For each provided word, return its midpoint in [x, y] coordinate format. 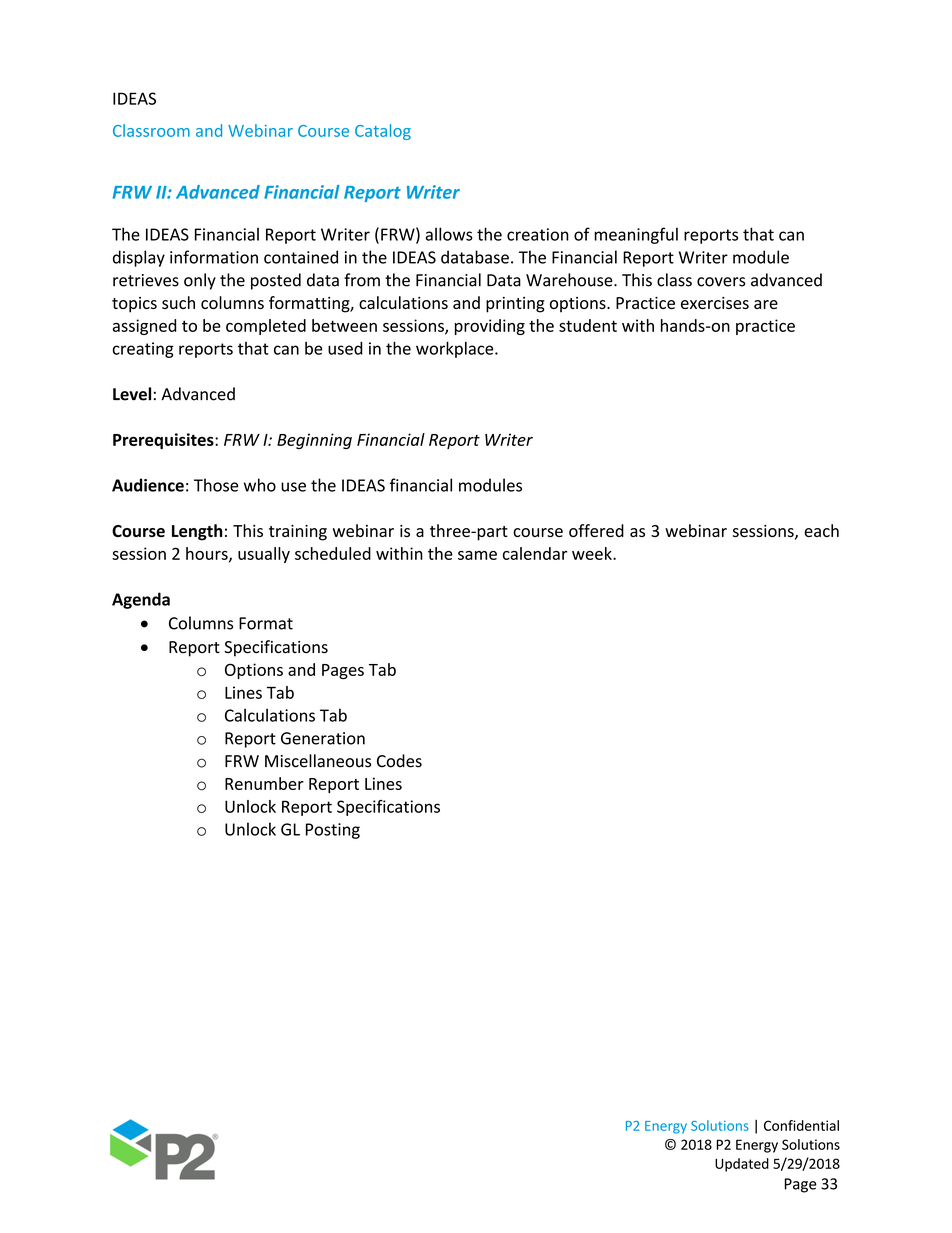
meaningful [636, 235]
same [477, 555]
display [139, 258]
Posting [333, 831]
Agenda [141, 600]
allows [449, 234]
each [821, 530]
